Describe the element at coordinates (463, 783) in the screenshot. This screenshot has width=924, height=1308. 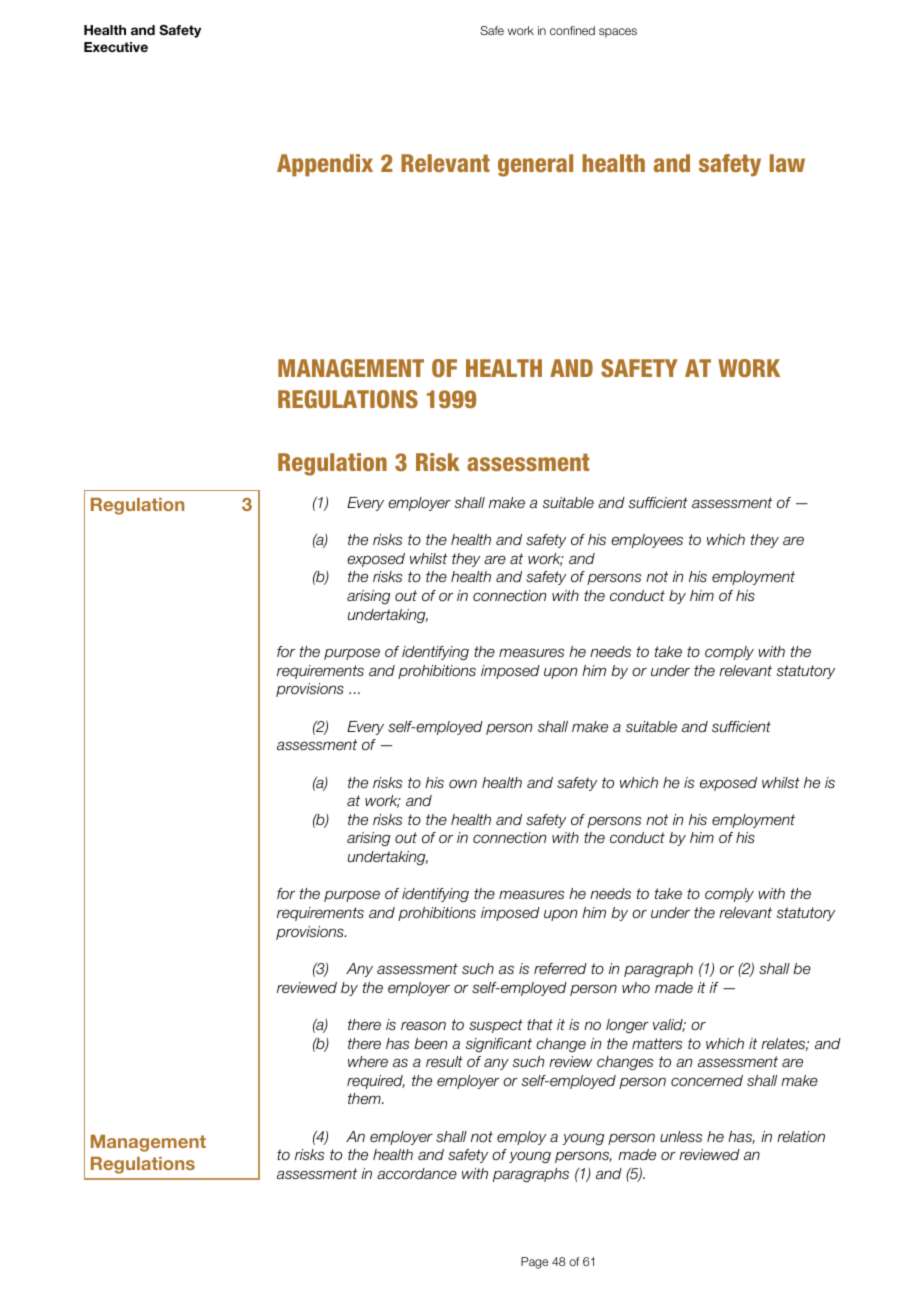
I see `own` at that location.
